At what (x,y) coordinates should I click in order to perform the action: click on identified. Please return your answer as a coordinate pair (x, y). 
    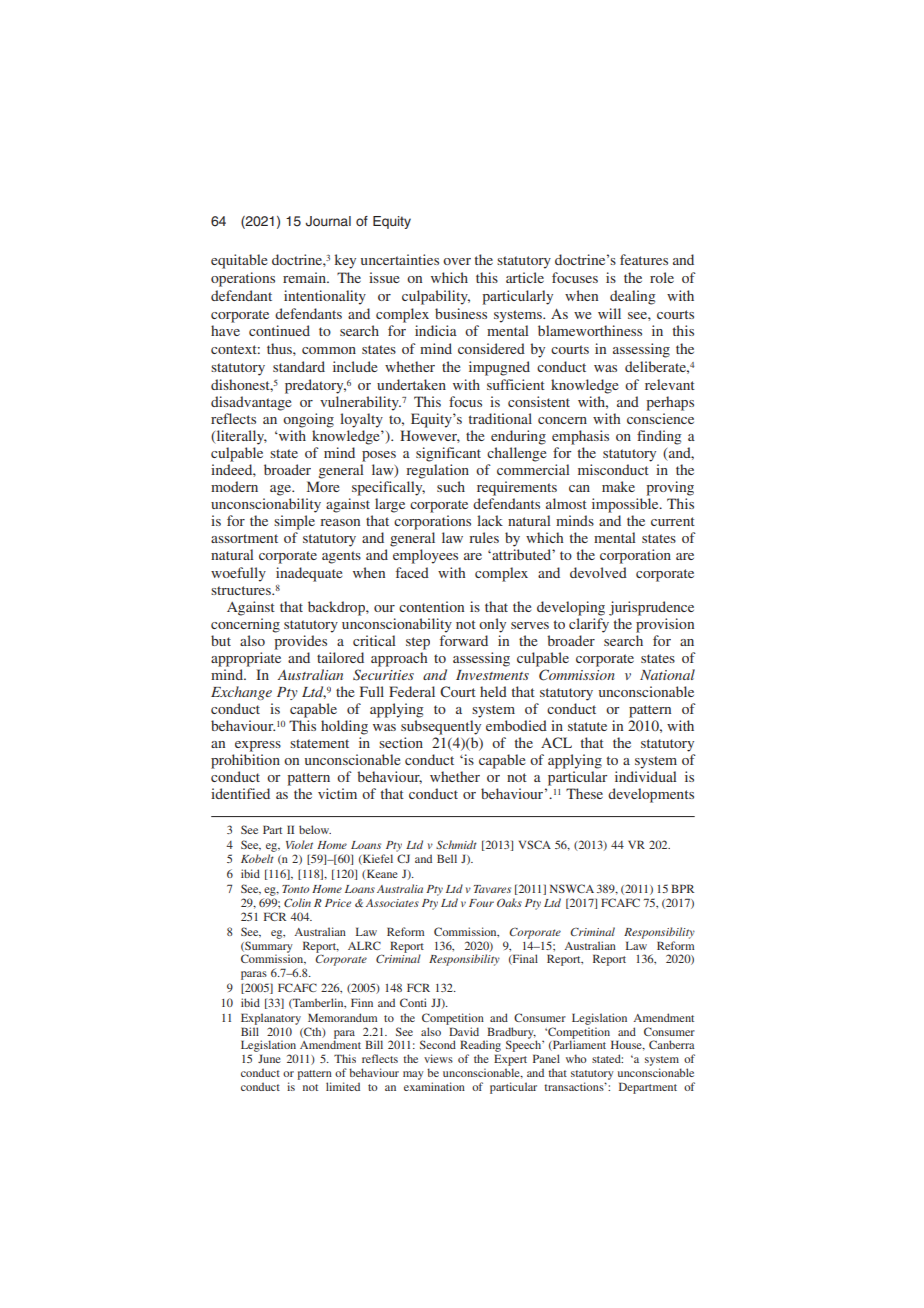
    Looking at the image, I should click on (240, 793).
